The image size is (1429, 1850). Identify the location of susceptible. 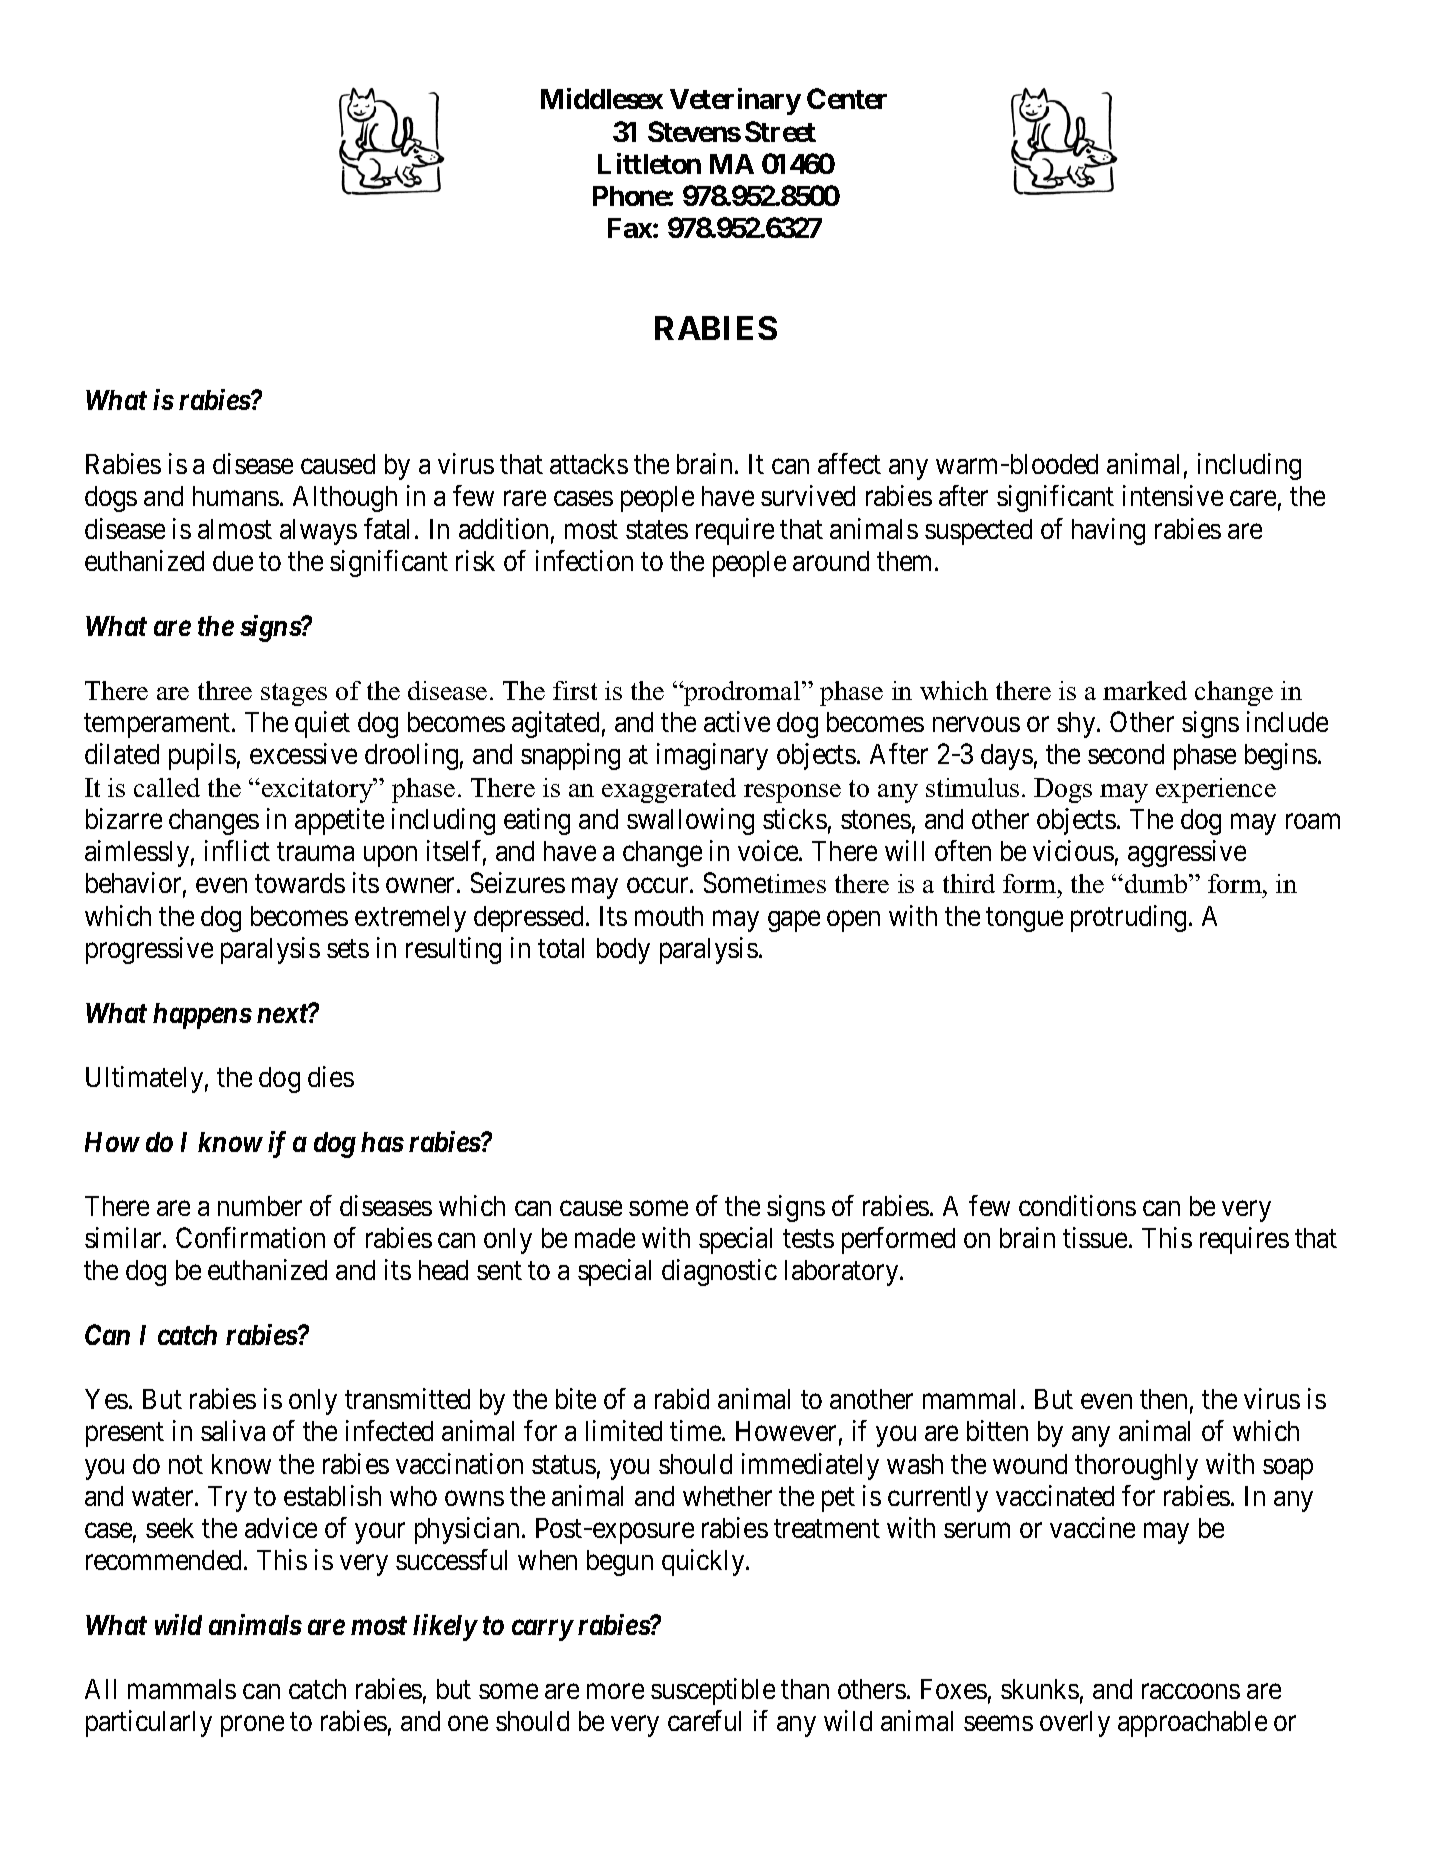
(713, 1691).
